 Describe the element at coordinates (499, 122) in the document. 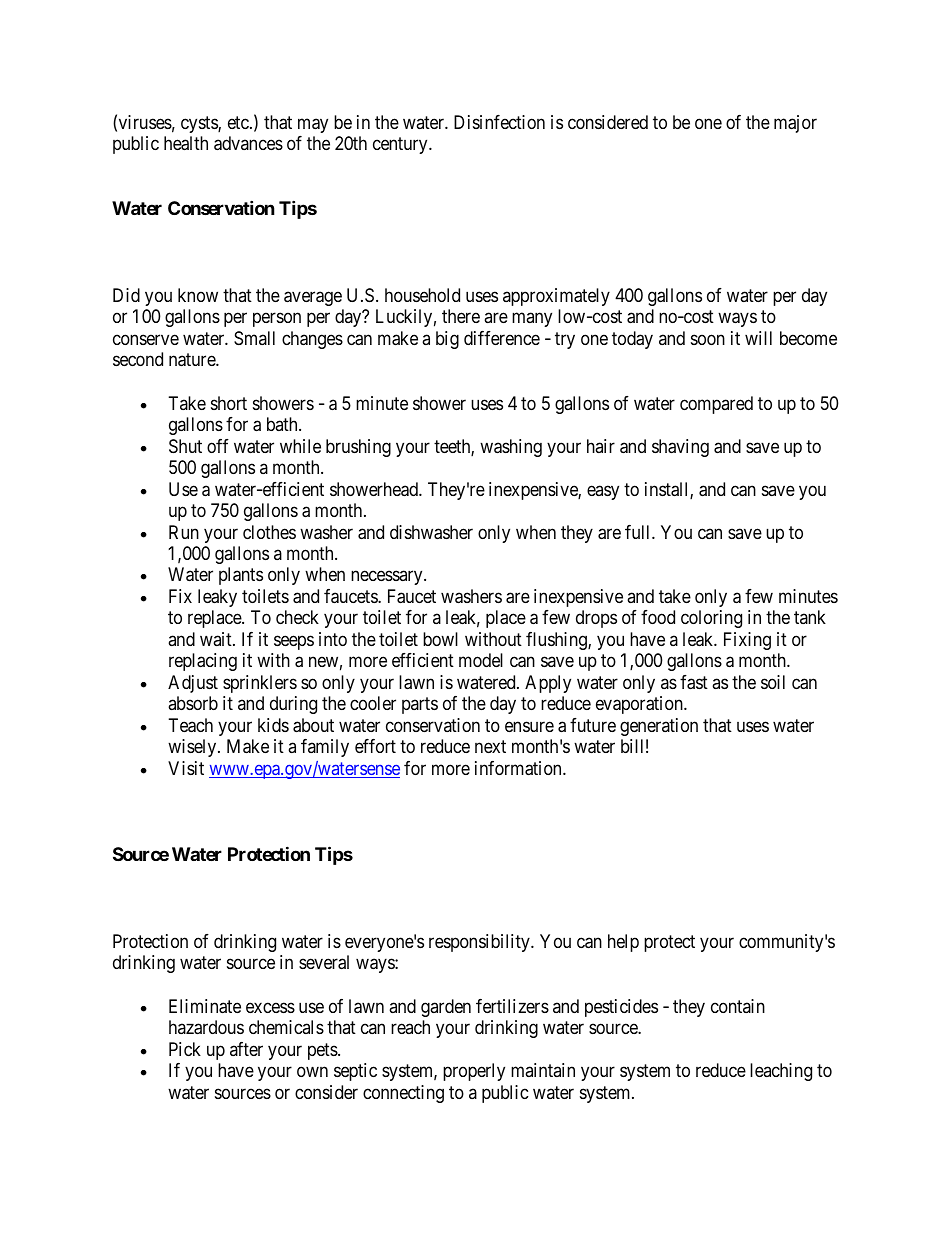

I see `Disinfection` at that location.
